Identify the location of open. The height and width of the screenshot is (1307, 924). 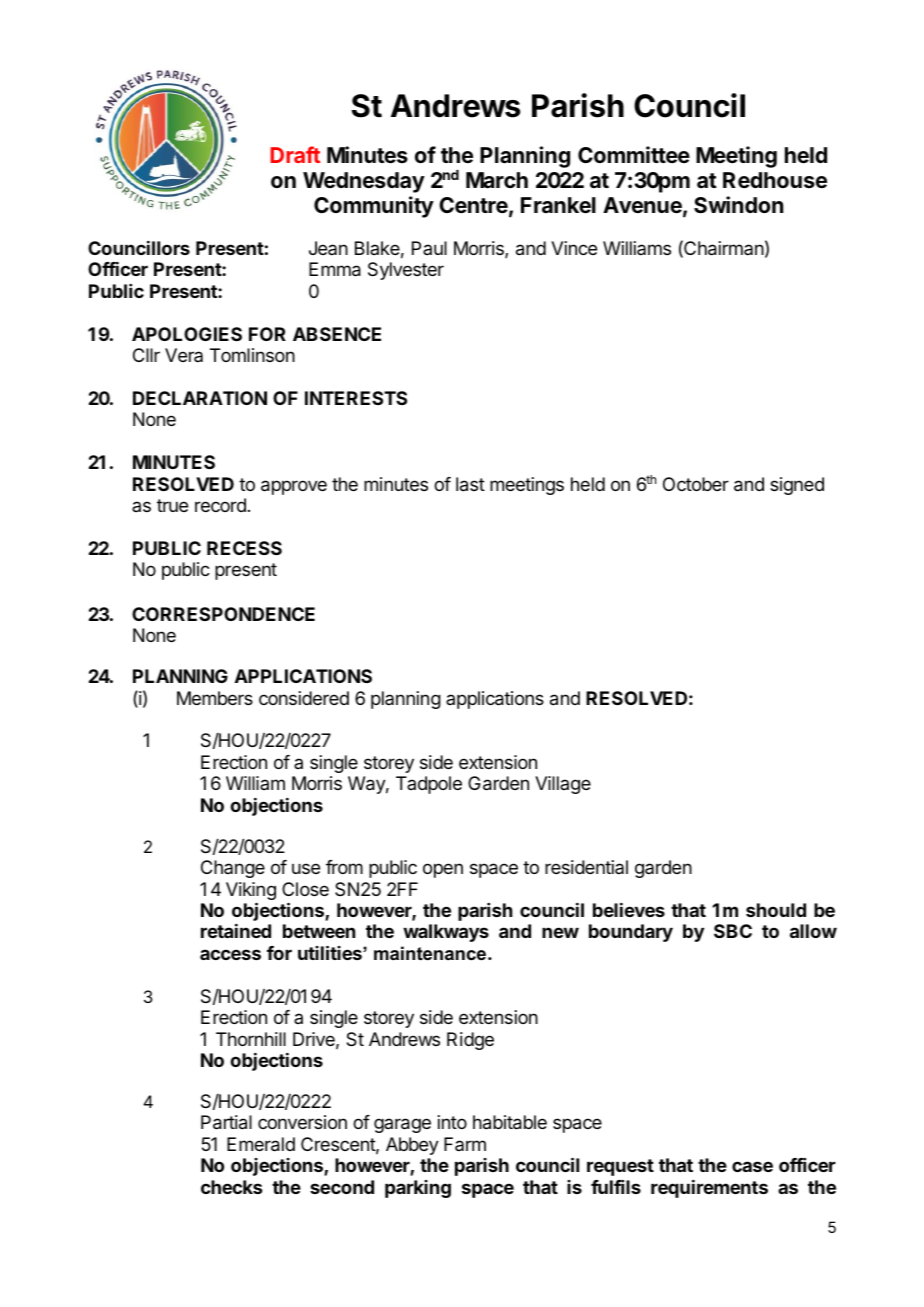
(443, 870).
